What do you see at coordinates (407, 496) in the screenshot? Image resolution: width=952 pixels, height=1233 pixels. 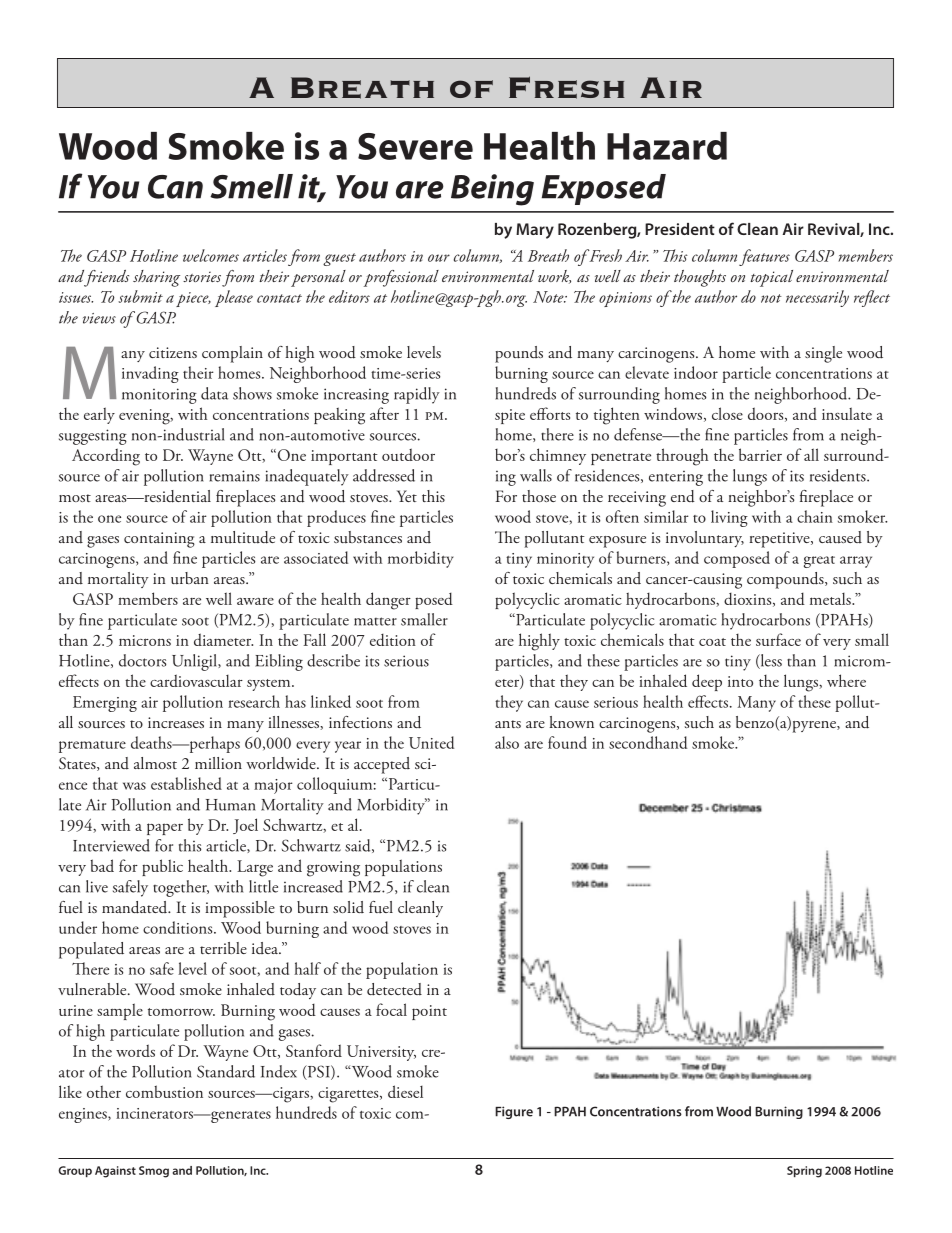 I see `Yet` at bounding box center [407, 496].
